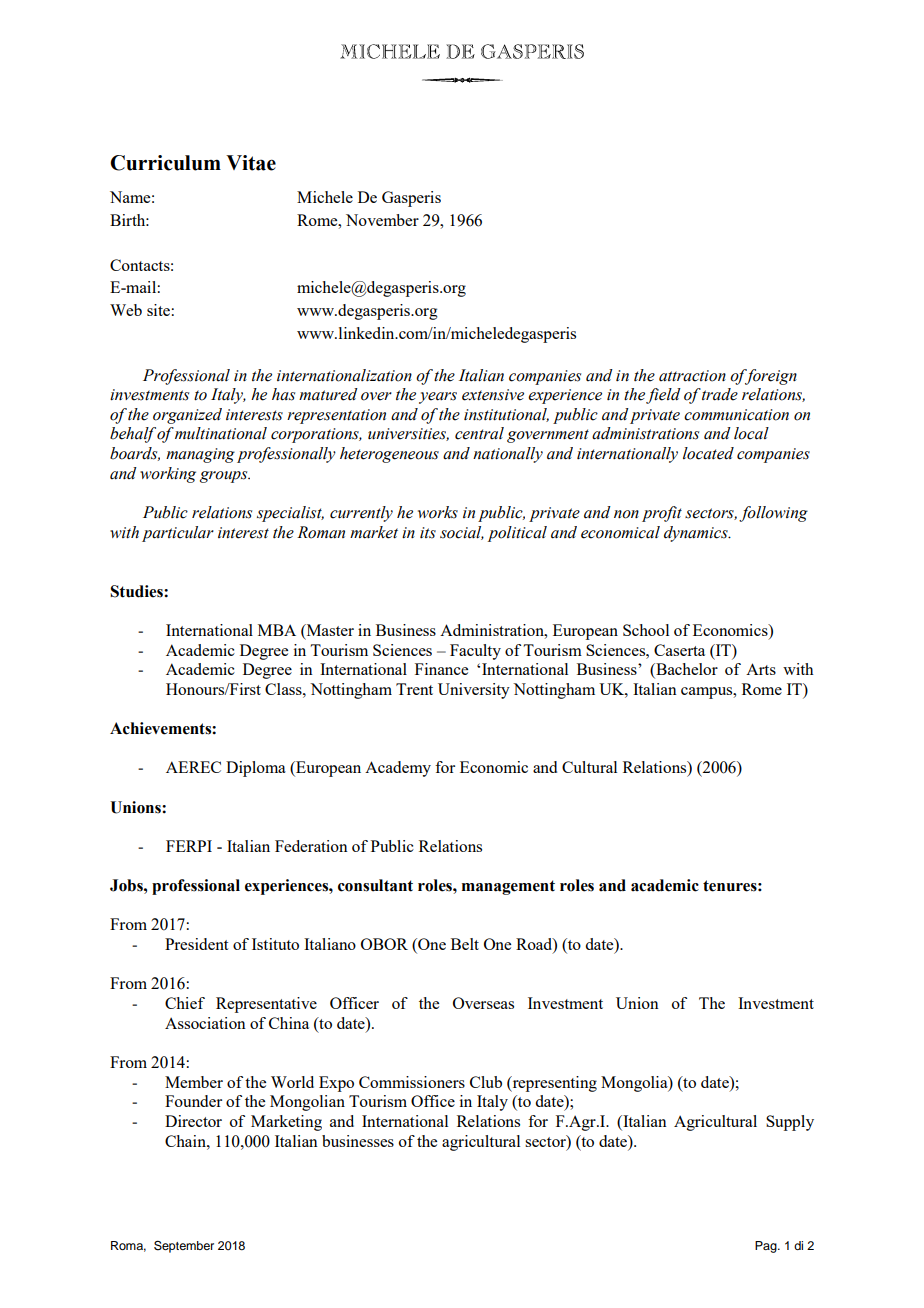 This image has width=924, height=1308. What do you see at coordinates (686, 670) in the image?
I see `Bachelor` at bounding box center [686, 670].
